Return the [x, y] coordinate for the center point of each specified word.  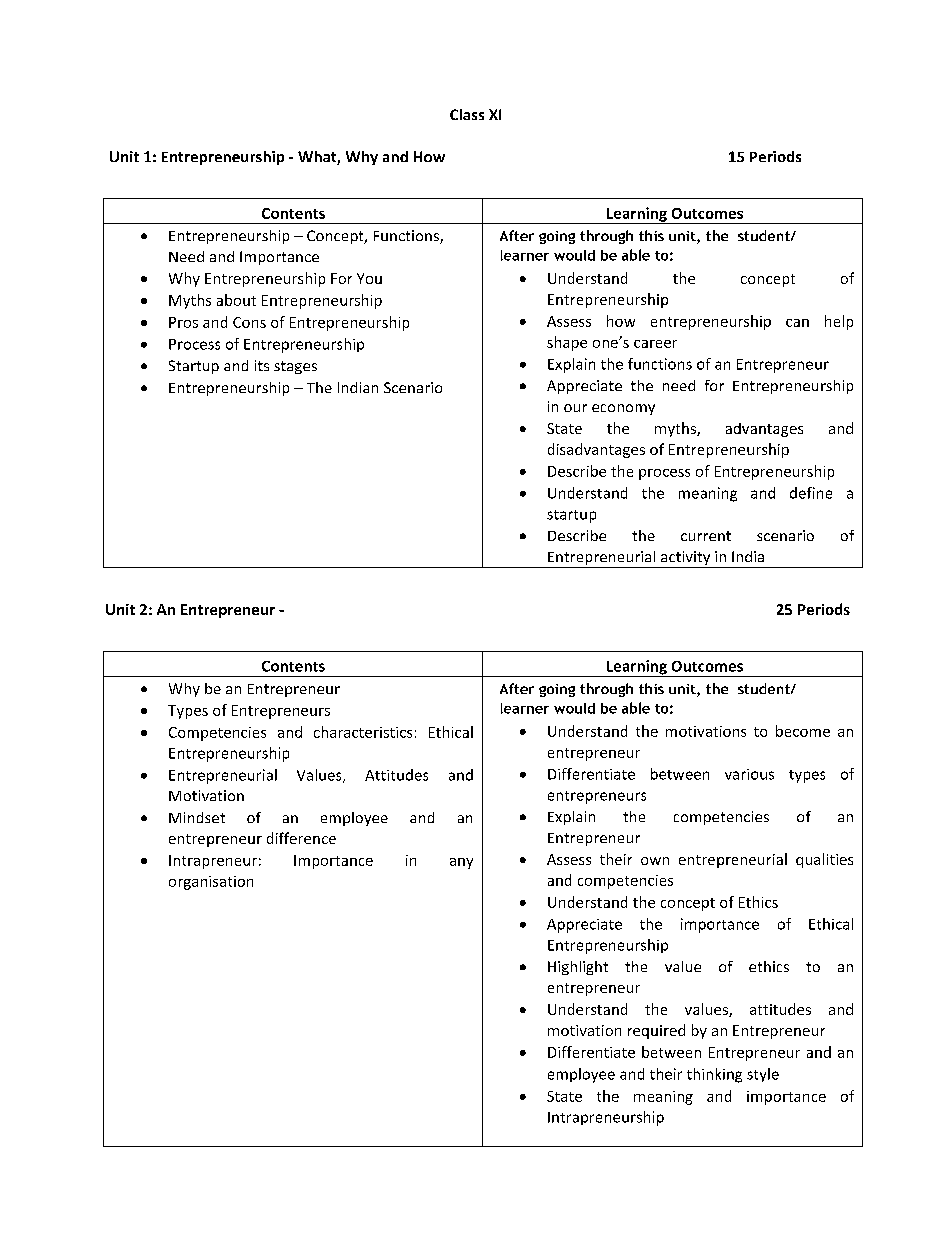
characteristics [363, 732]
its [262, 365]
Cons [249, 322]
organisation [211, 883]
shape [567, 343]
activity [685, 559]
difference [301, 838]
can [797, 323]
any [461, 863]
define [811, 493]
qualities [824, 860]
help [839, 322]
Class [467, 114]
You [369, 278]
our [575, 408]
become [803, 731]
